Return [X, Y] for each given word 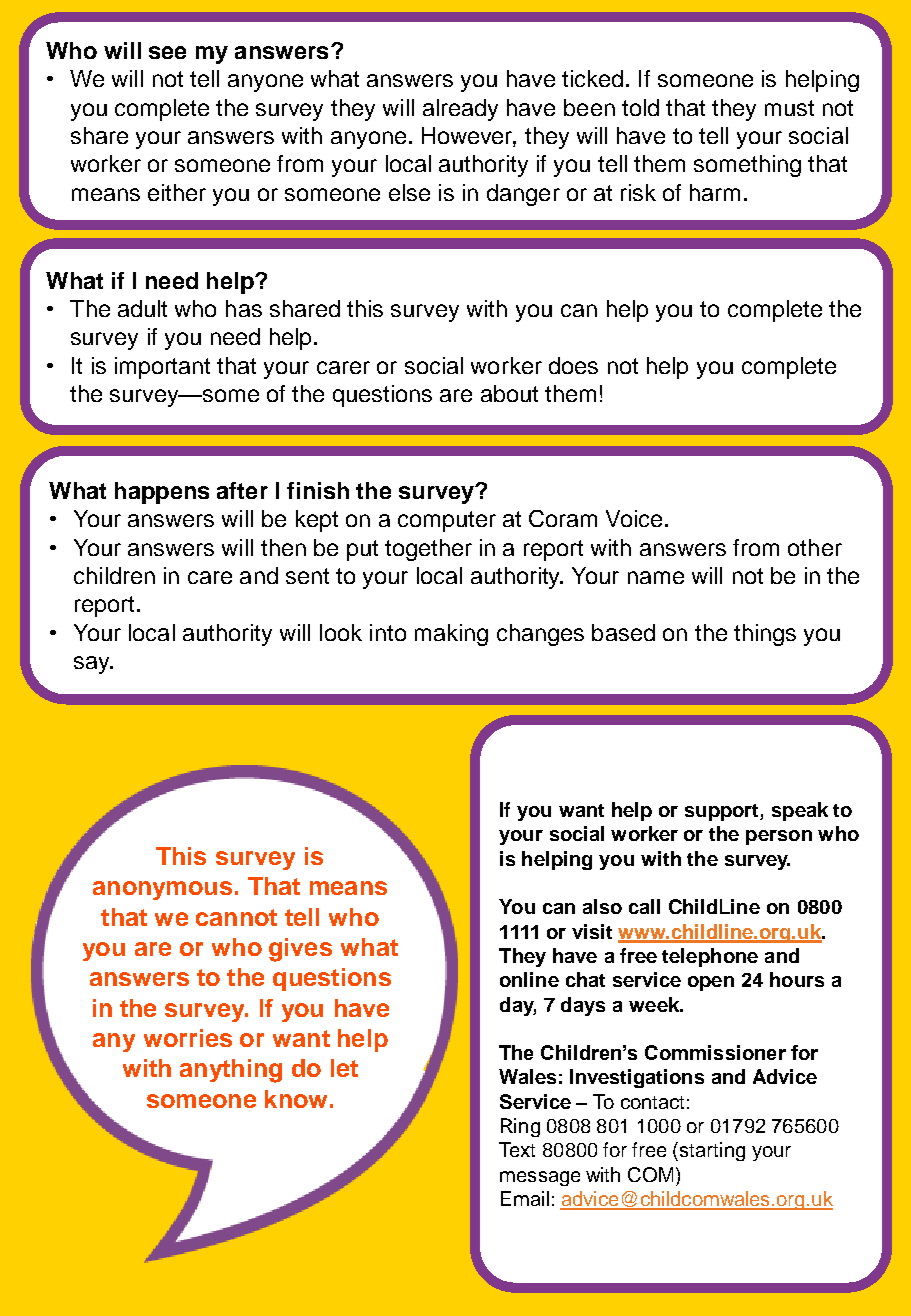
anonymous [162, 890]
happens [162, 493]
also [602, 906]
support [723, 812]
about [509, 393]
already [460, 110]
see [167, 52]
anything [231, 1071]
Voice [634, 518]
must [789, 108]
